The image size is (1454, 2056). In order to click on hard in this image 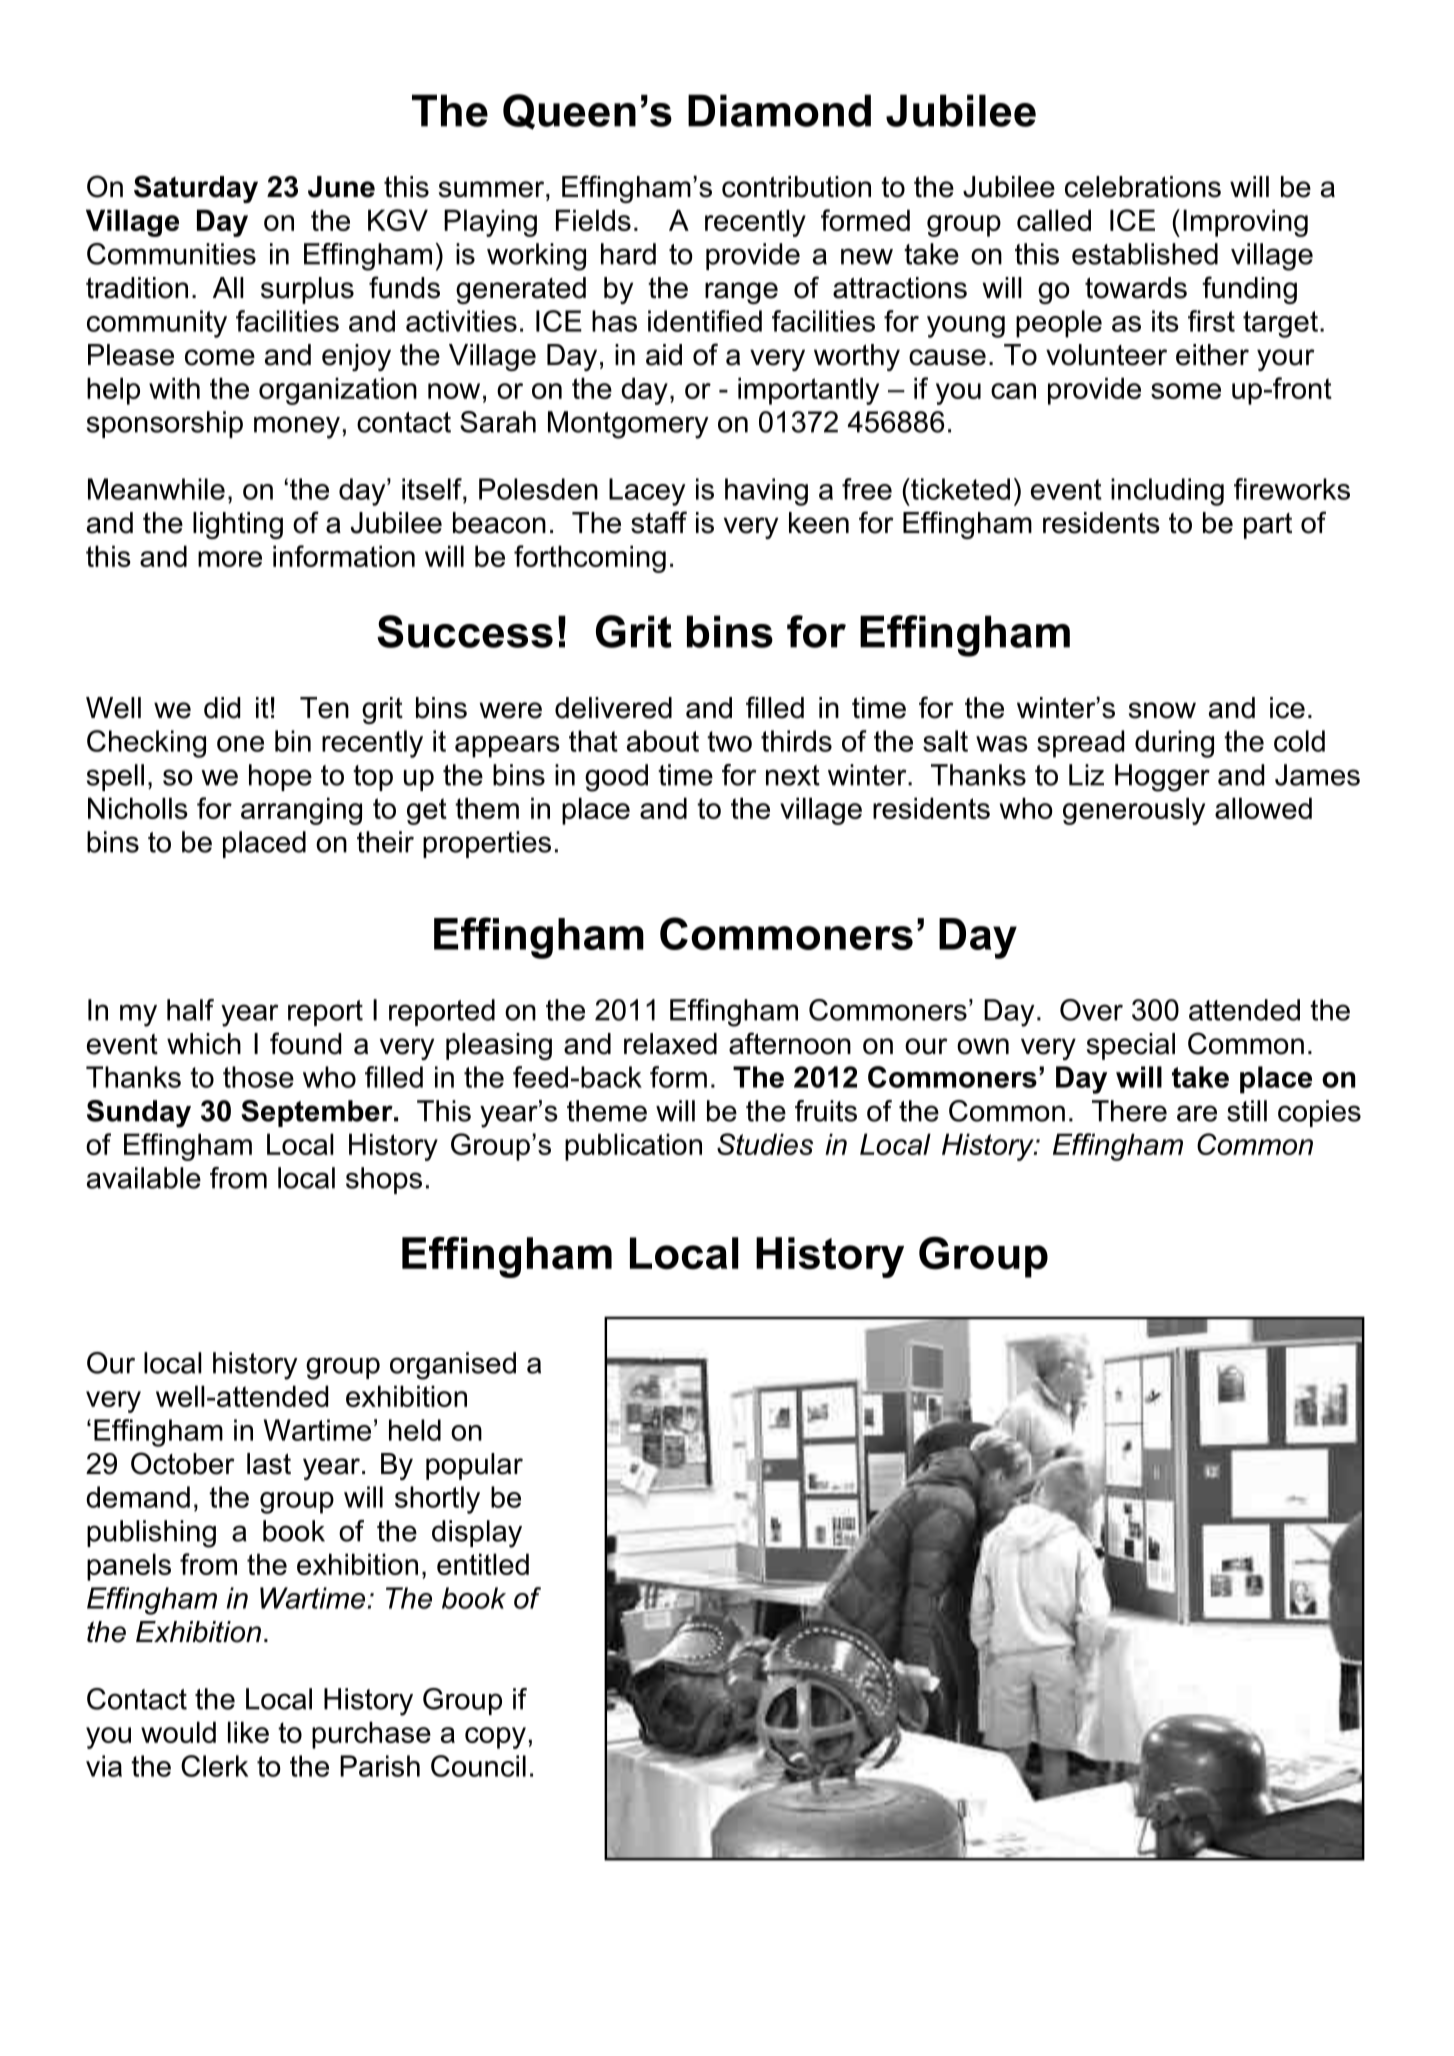, I will do `click(628, 254)`.
